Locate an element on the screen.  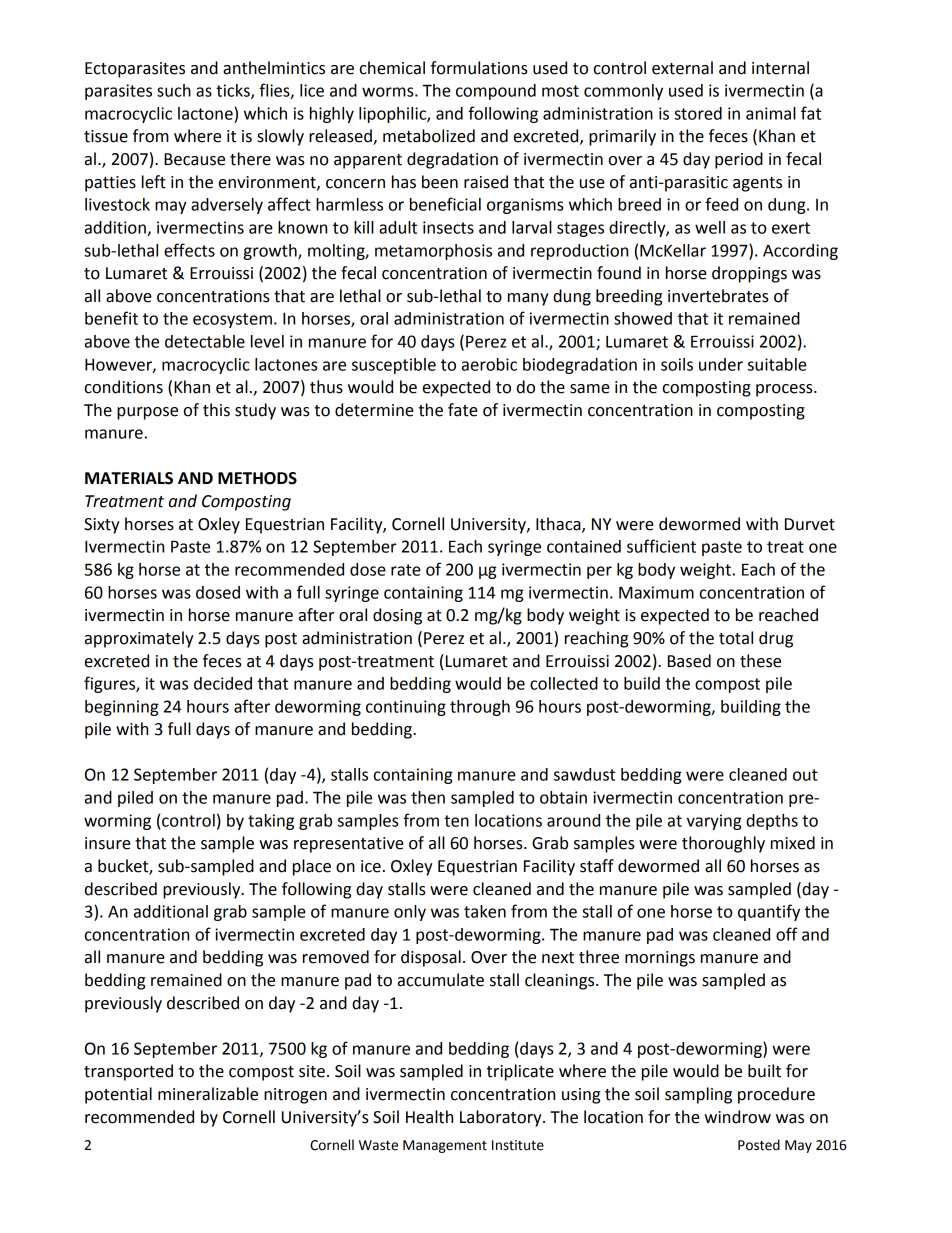
varying is located at coordinates (714, 822).
